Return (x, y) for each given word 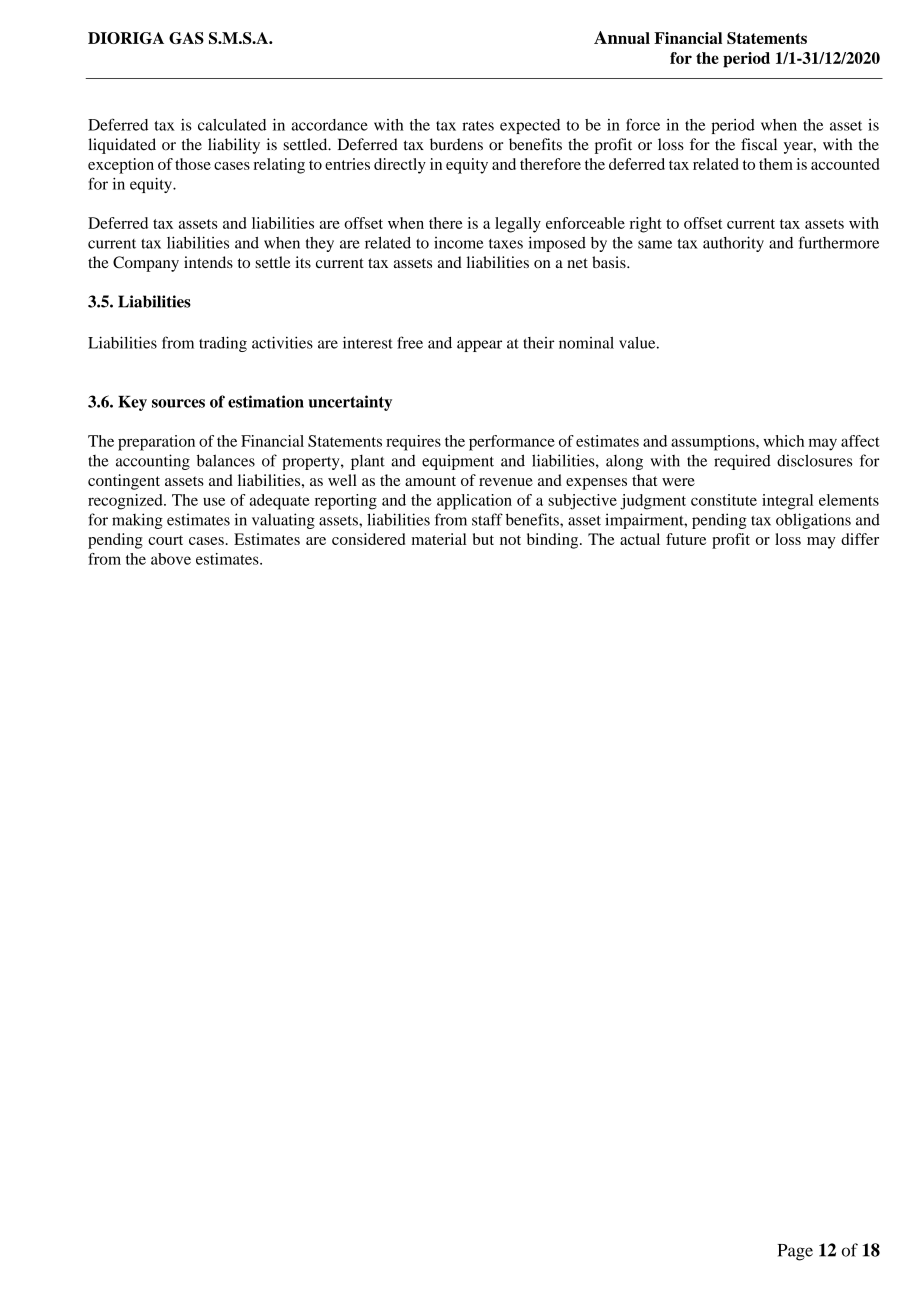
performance (512, 443)
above (171, 559)
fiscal (759, 144)
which (783, 441)
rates (478, 126)
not (510, 540)
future (686, 539)
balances (226, 460)
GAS (186, 38)
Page (795, 1252)
